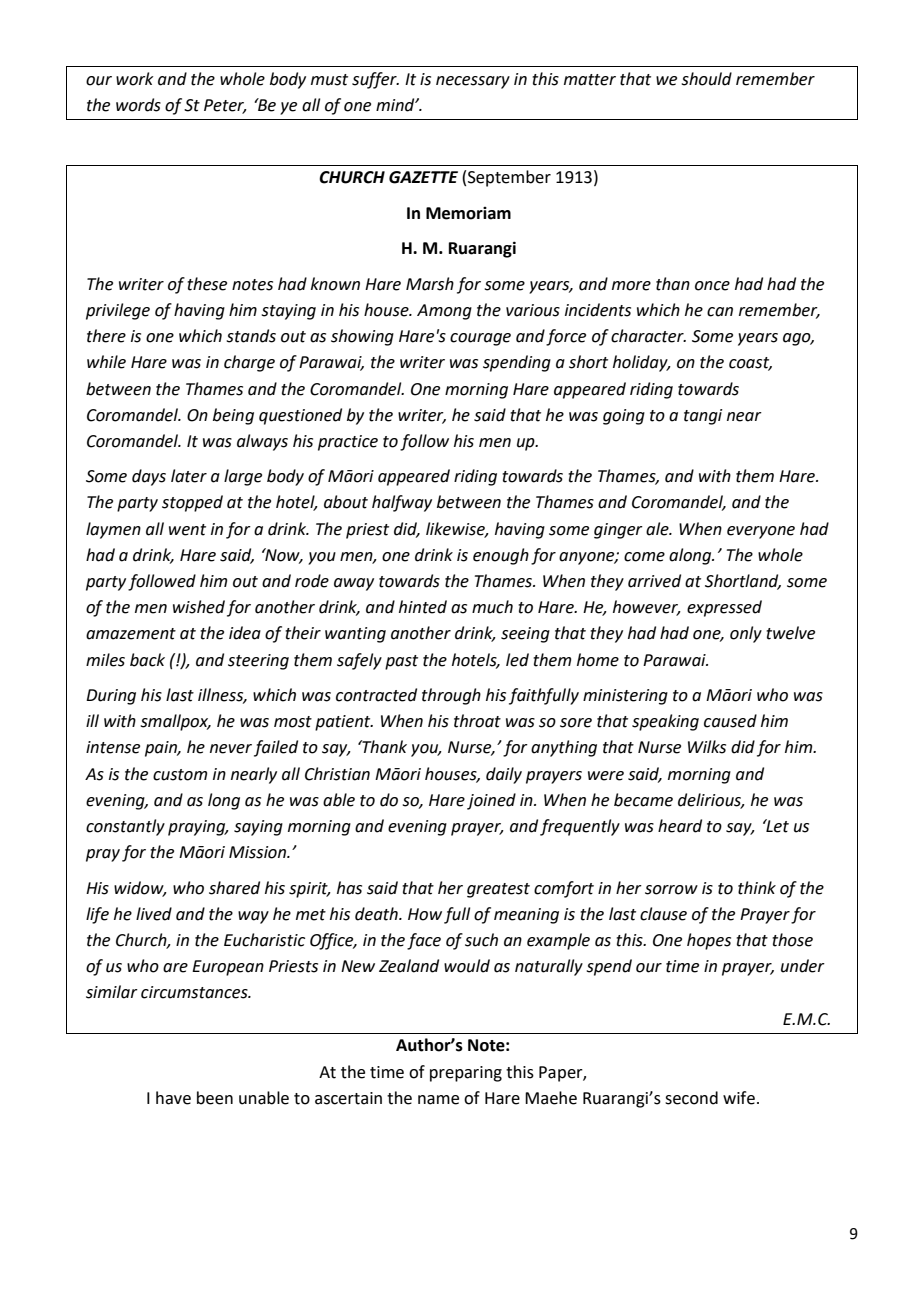 Image resolution: width=924 pixels, height=1308 pixels. What do you see at coordinates (180, 775) in the image?
I see `custom` at bounding box center [180, 775].
